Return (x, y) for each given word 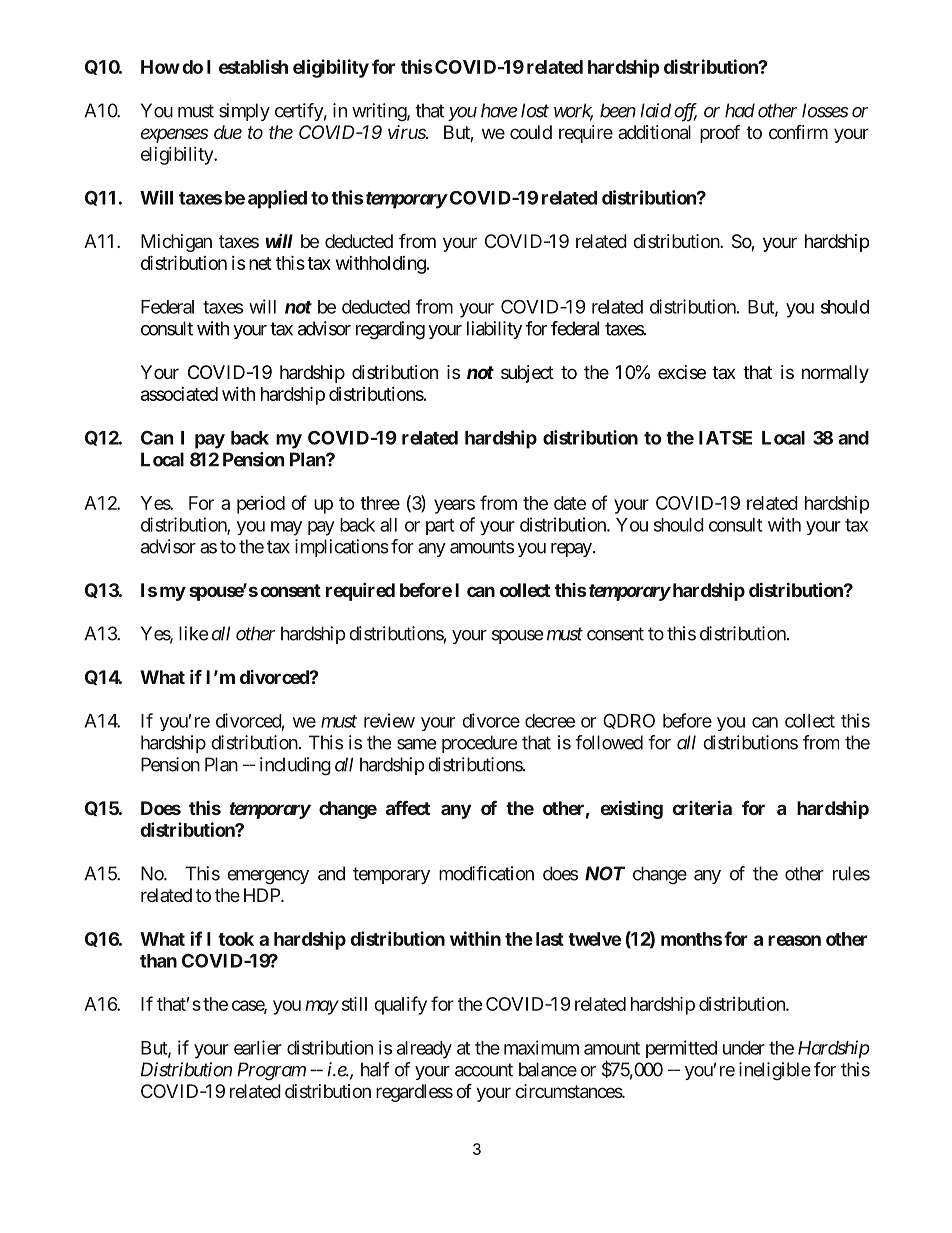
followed (609, 742)
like (193, 633)
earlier (258, 1047)
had (740, 110)
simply (244, 112)
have (499, 110)
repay (571, 550)
